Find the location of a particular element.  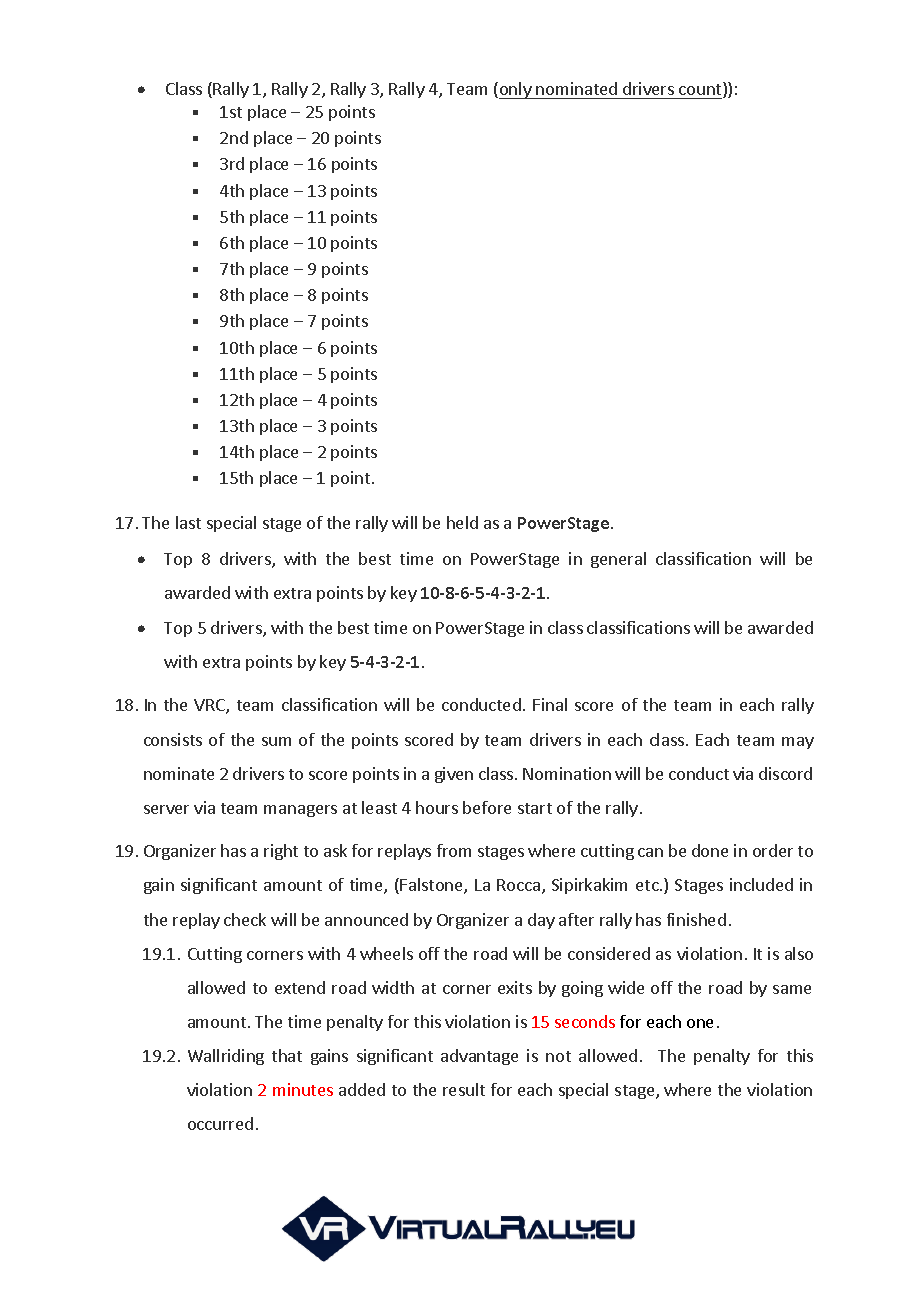

general is located at coordinates (618, 560).
